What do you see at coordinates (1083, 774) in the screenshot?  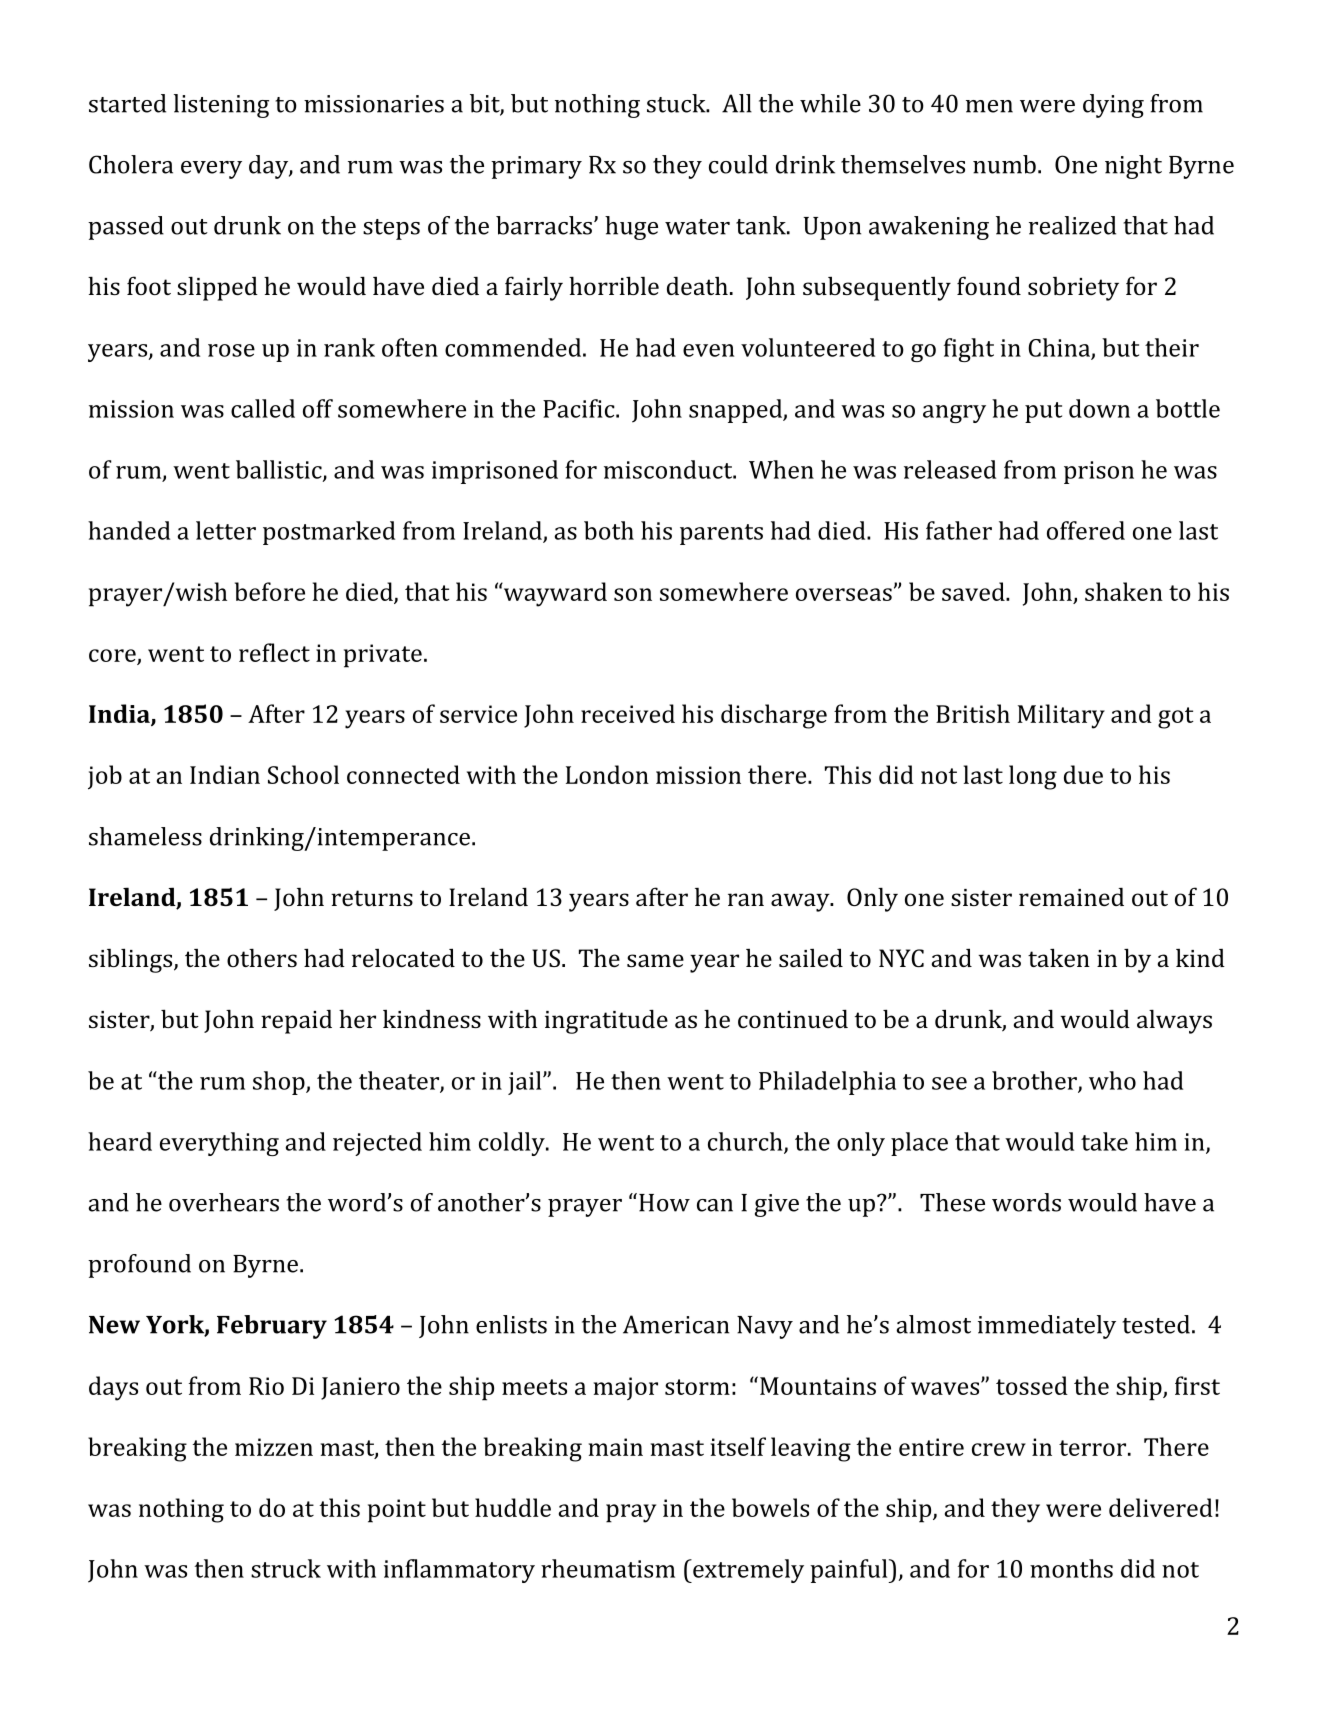 I see `due` at bounding box center [1083, 774].
